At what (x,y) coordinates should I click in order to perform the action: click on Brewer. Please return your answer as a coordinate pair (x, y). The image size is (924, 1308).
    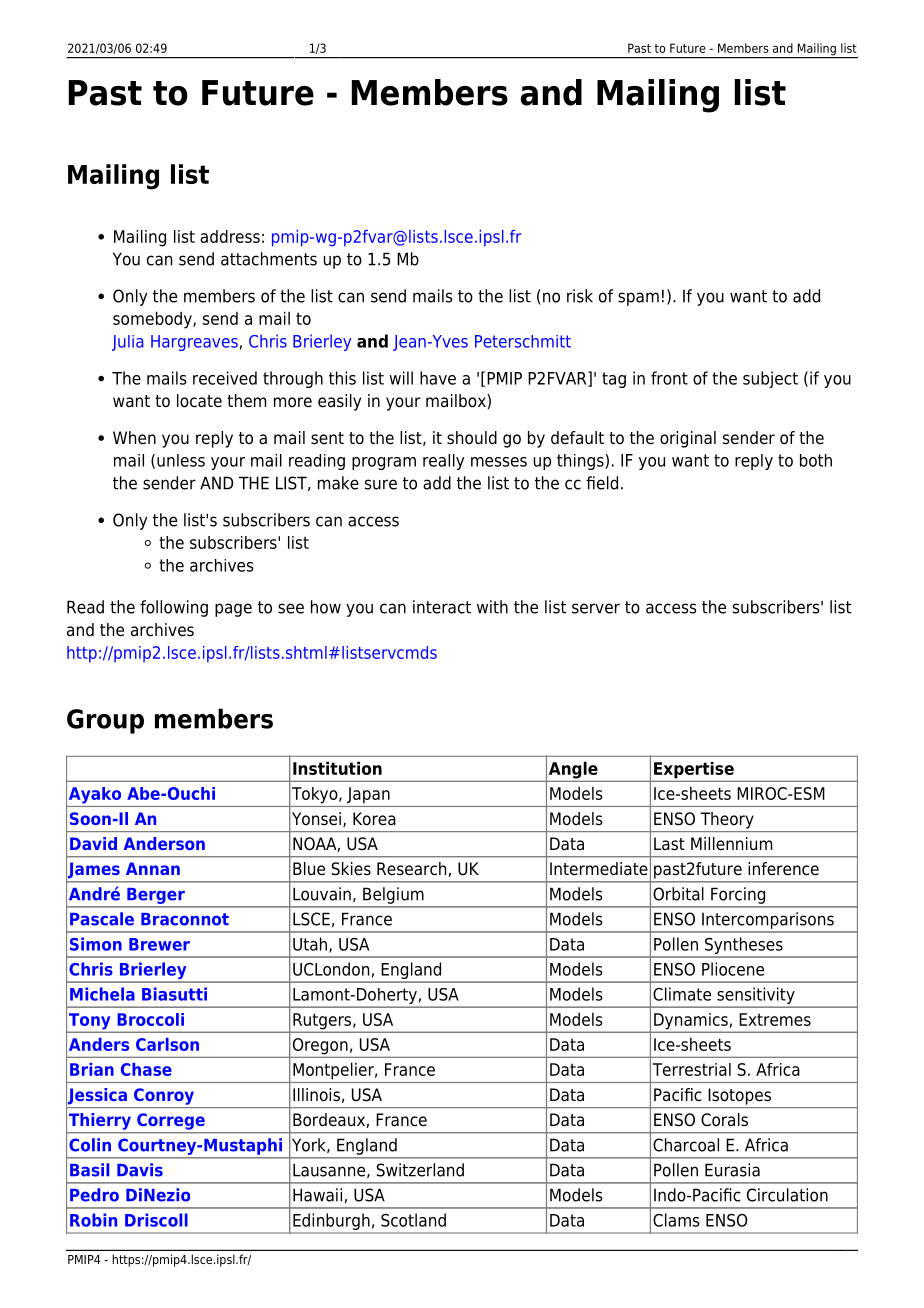
    Looking at the image, I should click on (159, 944).
